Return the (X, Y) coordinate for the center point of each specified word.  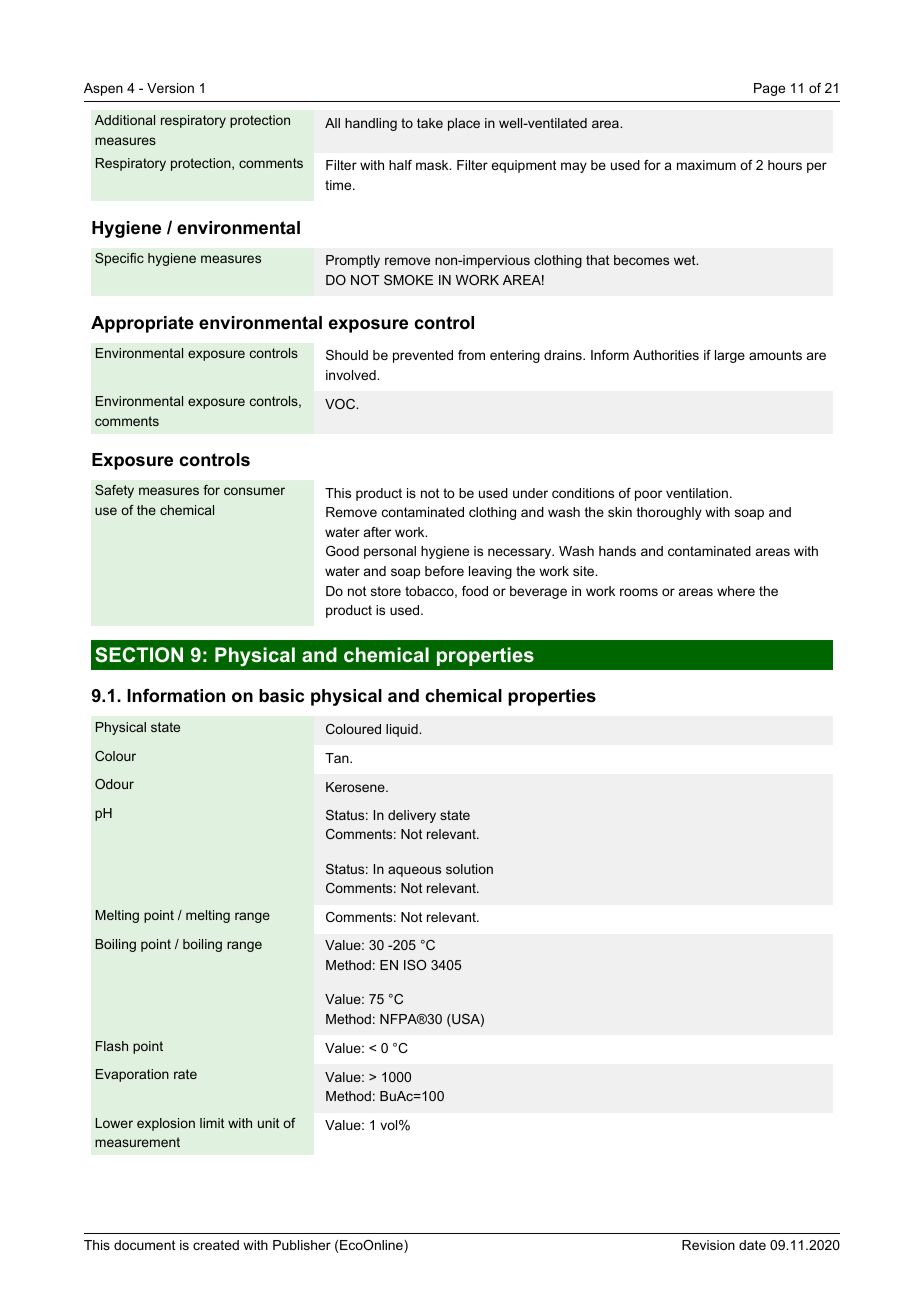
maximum (706, 165)
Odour (114, 784)
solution (469, 869)
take (430, 123)
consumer (254, 491)
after (377, 532)
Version (170, 88)
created (216, 1245)
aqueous (414, 871)
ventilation (697, 493)
